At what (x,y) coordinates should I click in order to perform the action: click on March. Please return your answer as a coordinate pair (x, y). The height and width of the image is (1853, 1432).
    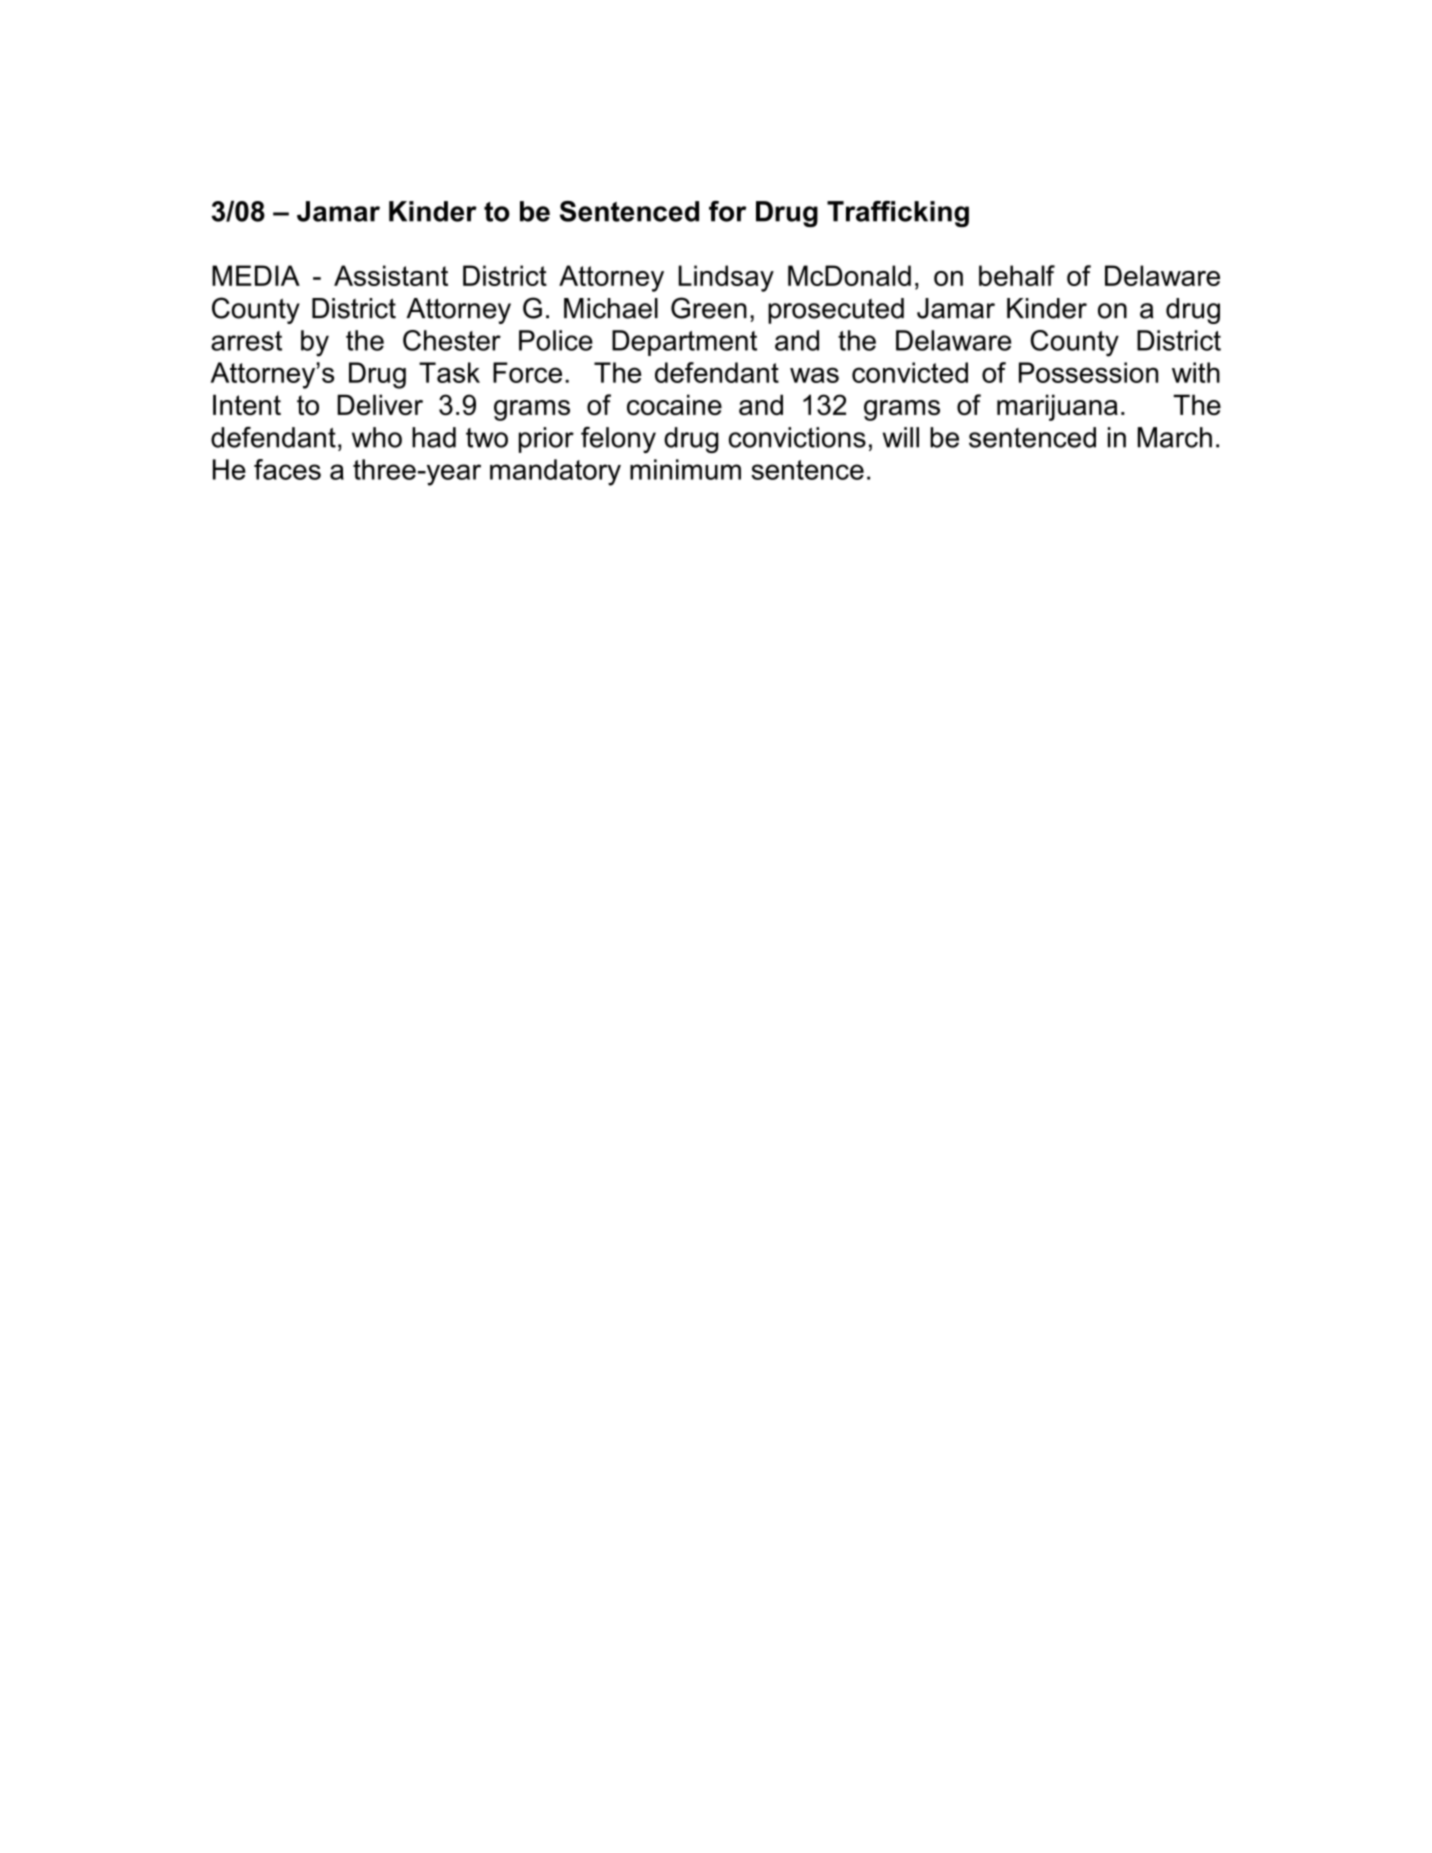
    Looking at the image, I should click on (1175, 437).
